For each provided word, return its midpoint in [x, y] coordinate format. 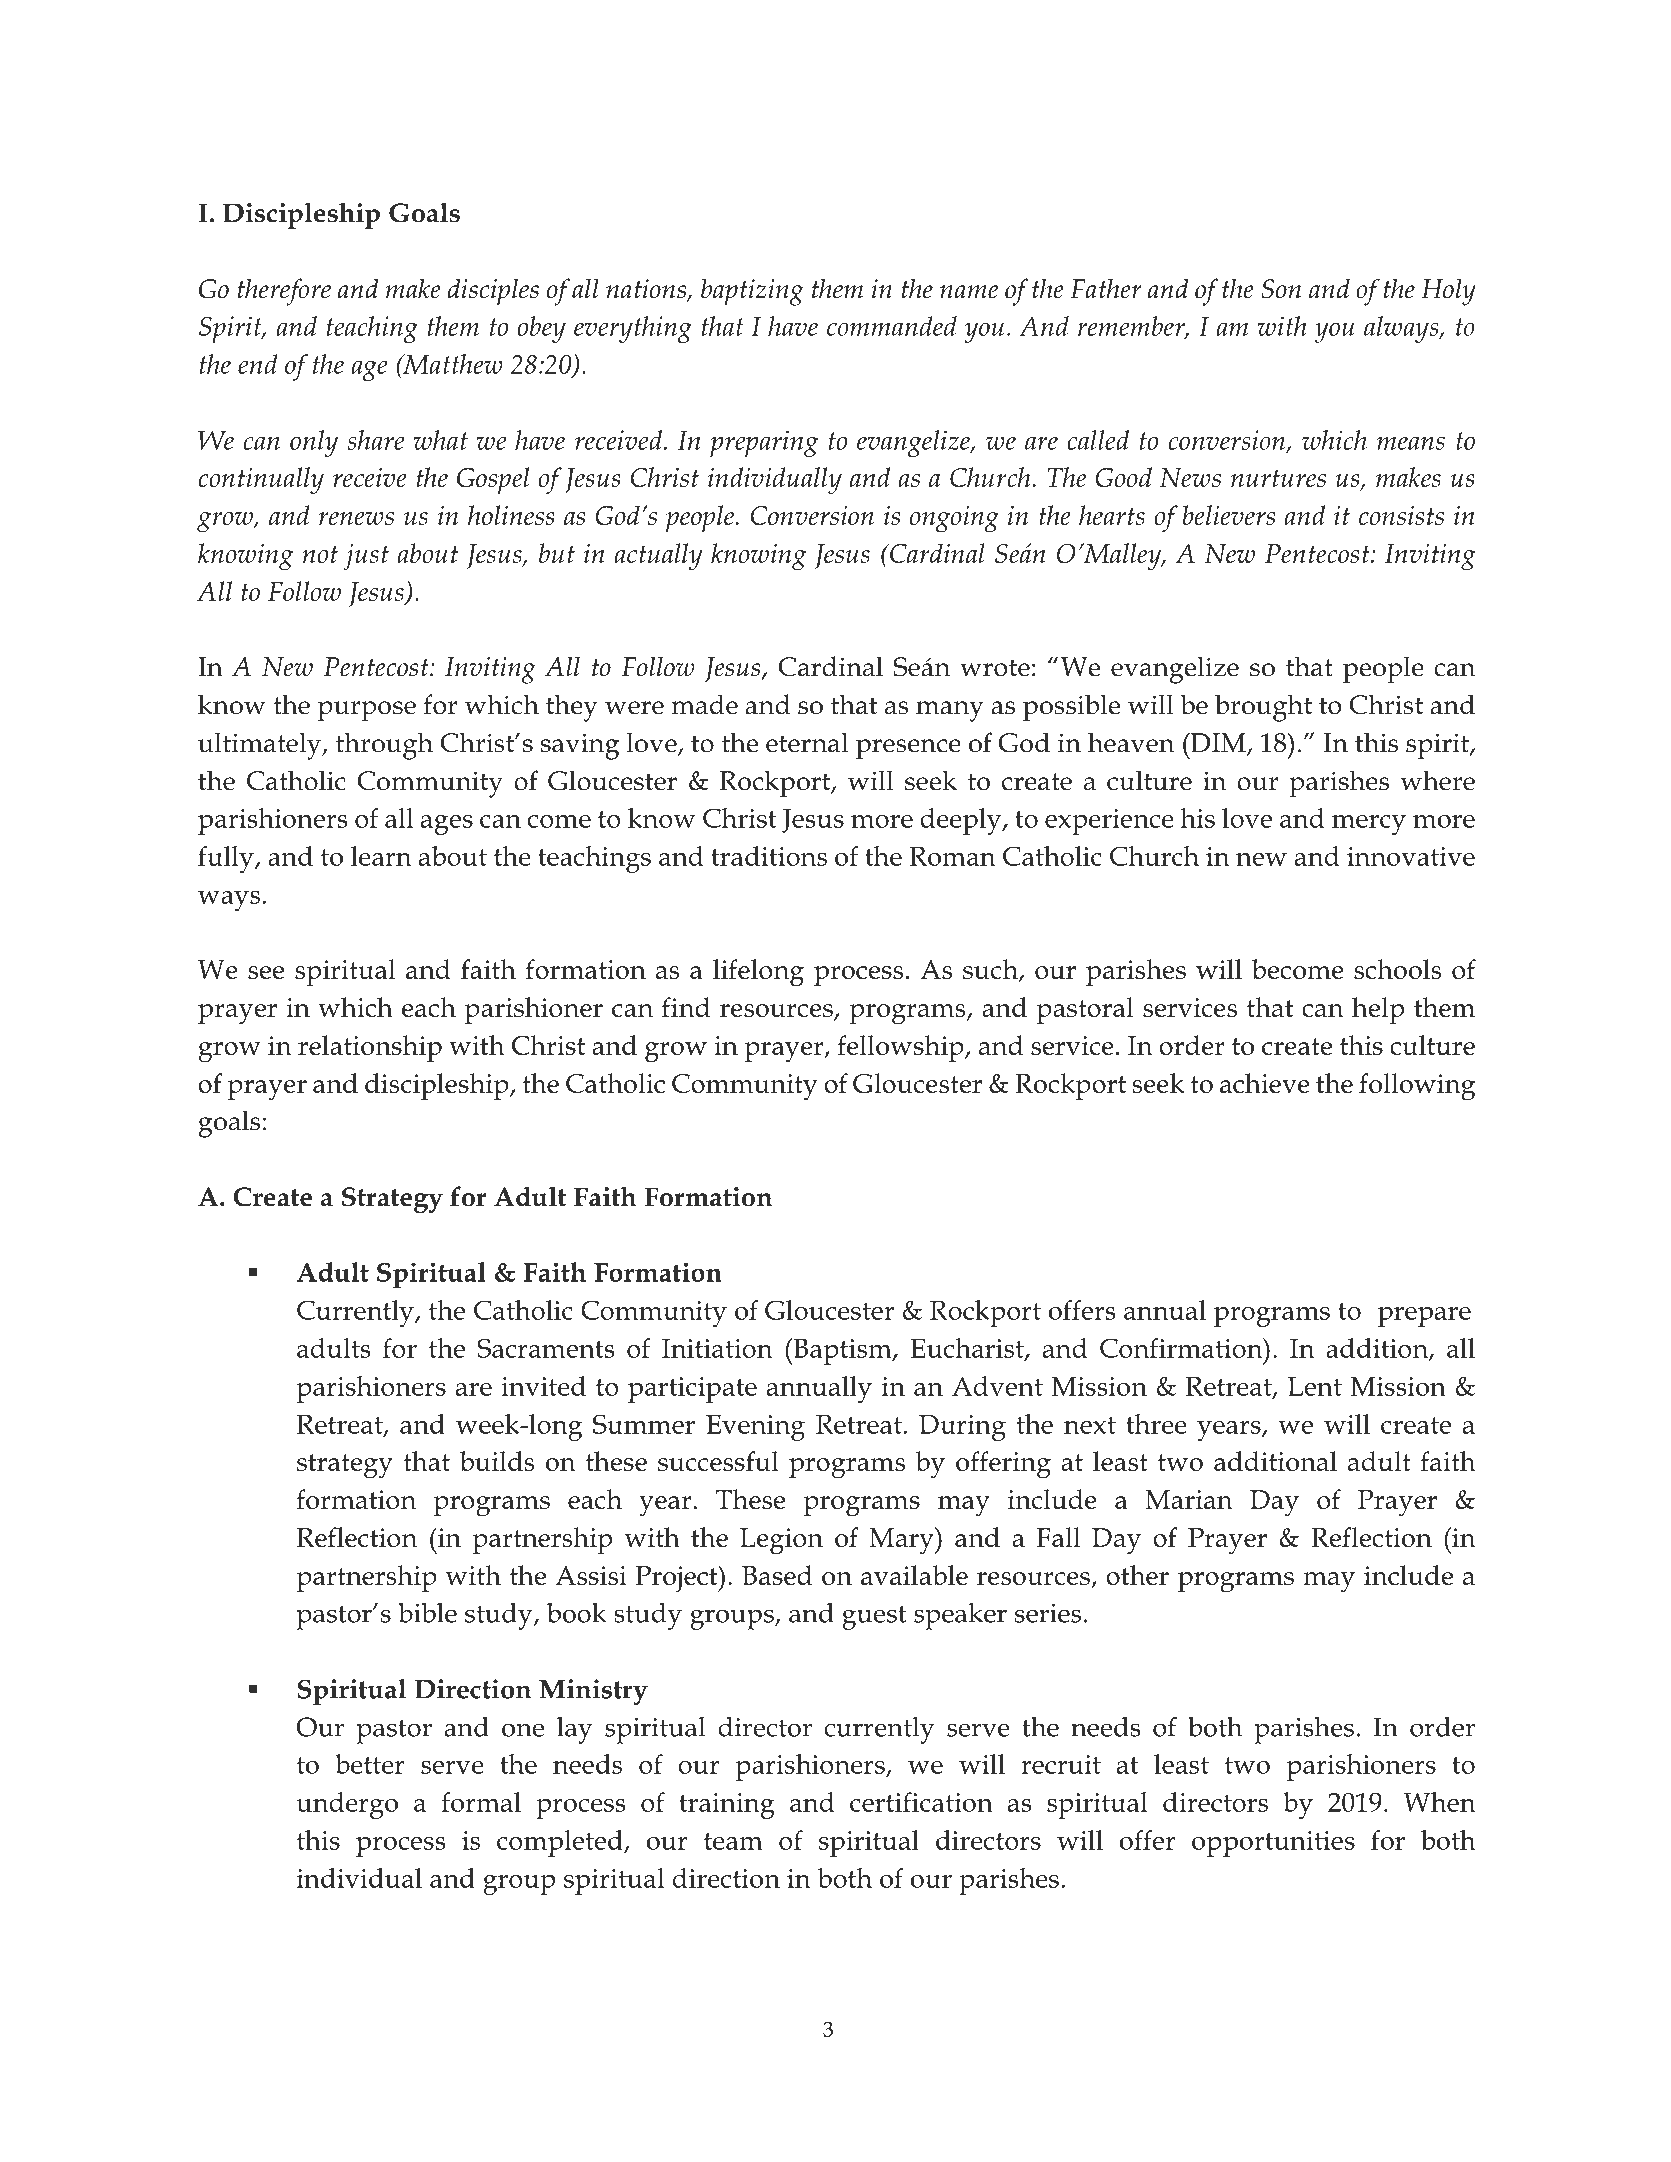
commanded [892, 326]
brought [1263, 708]
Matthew [452, 364]
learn [381, 856]
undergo [347, 1805]
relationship [370, 1048]
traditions [769, 856]
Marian [1189, 1499]
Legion [781, 1541]
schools [1398, 969]
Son [1281, 289]
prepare [1424, 1317]
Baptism [842, 1351]
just [366, 557]
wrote [995, 668]
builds [497, 1461]
